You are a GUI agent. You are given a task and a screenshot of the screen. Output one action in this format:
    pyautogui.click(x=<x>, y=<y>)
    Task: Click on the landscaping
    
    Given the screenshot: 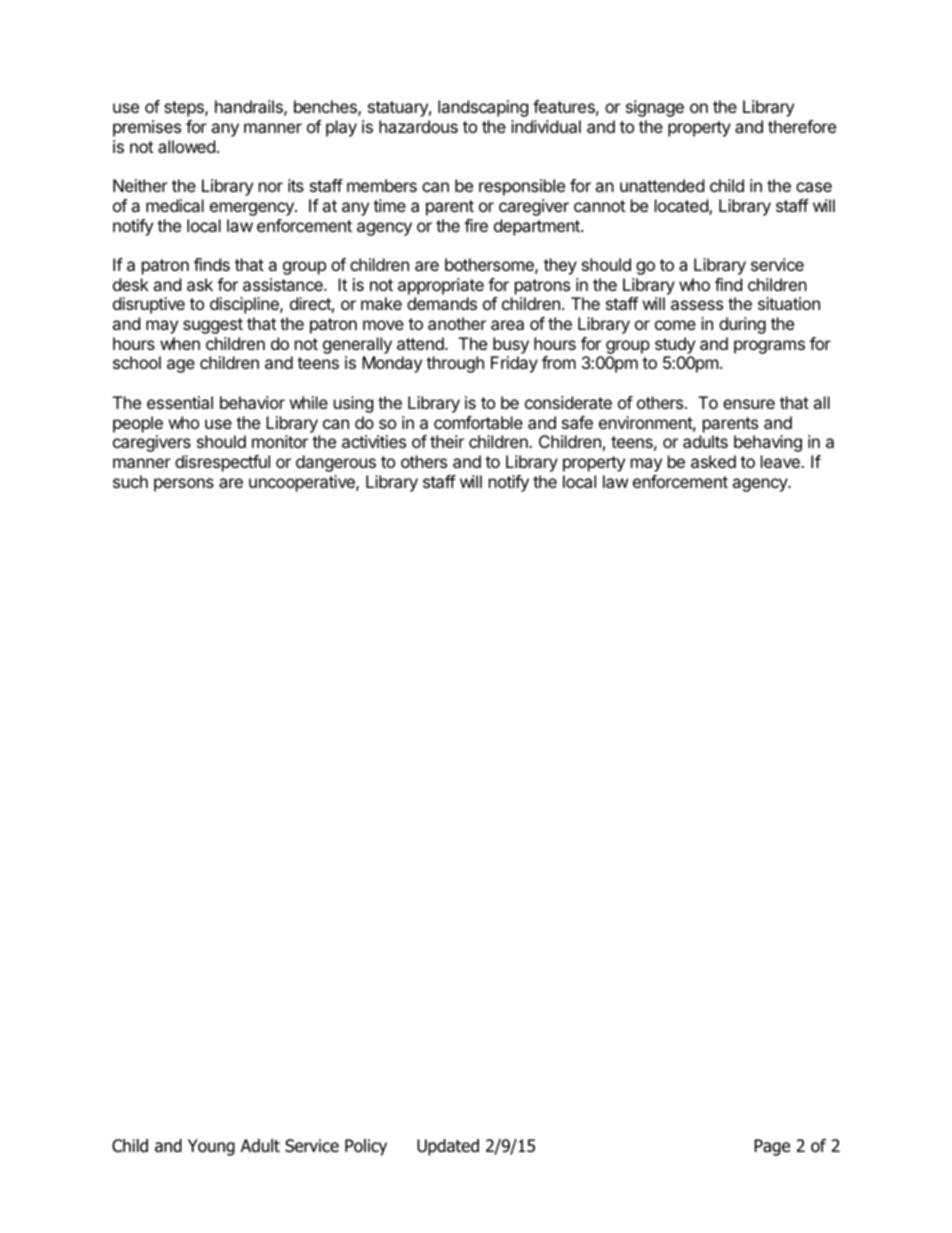 What is the action you would take?
    pyautogui.click(x=483, y=108)
